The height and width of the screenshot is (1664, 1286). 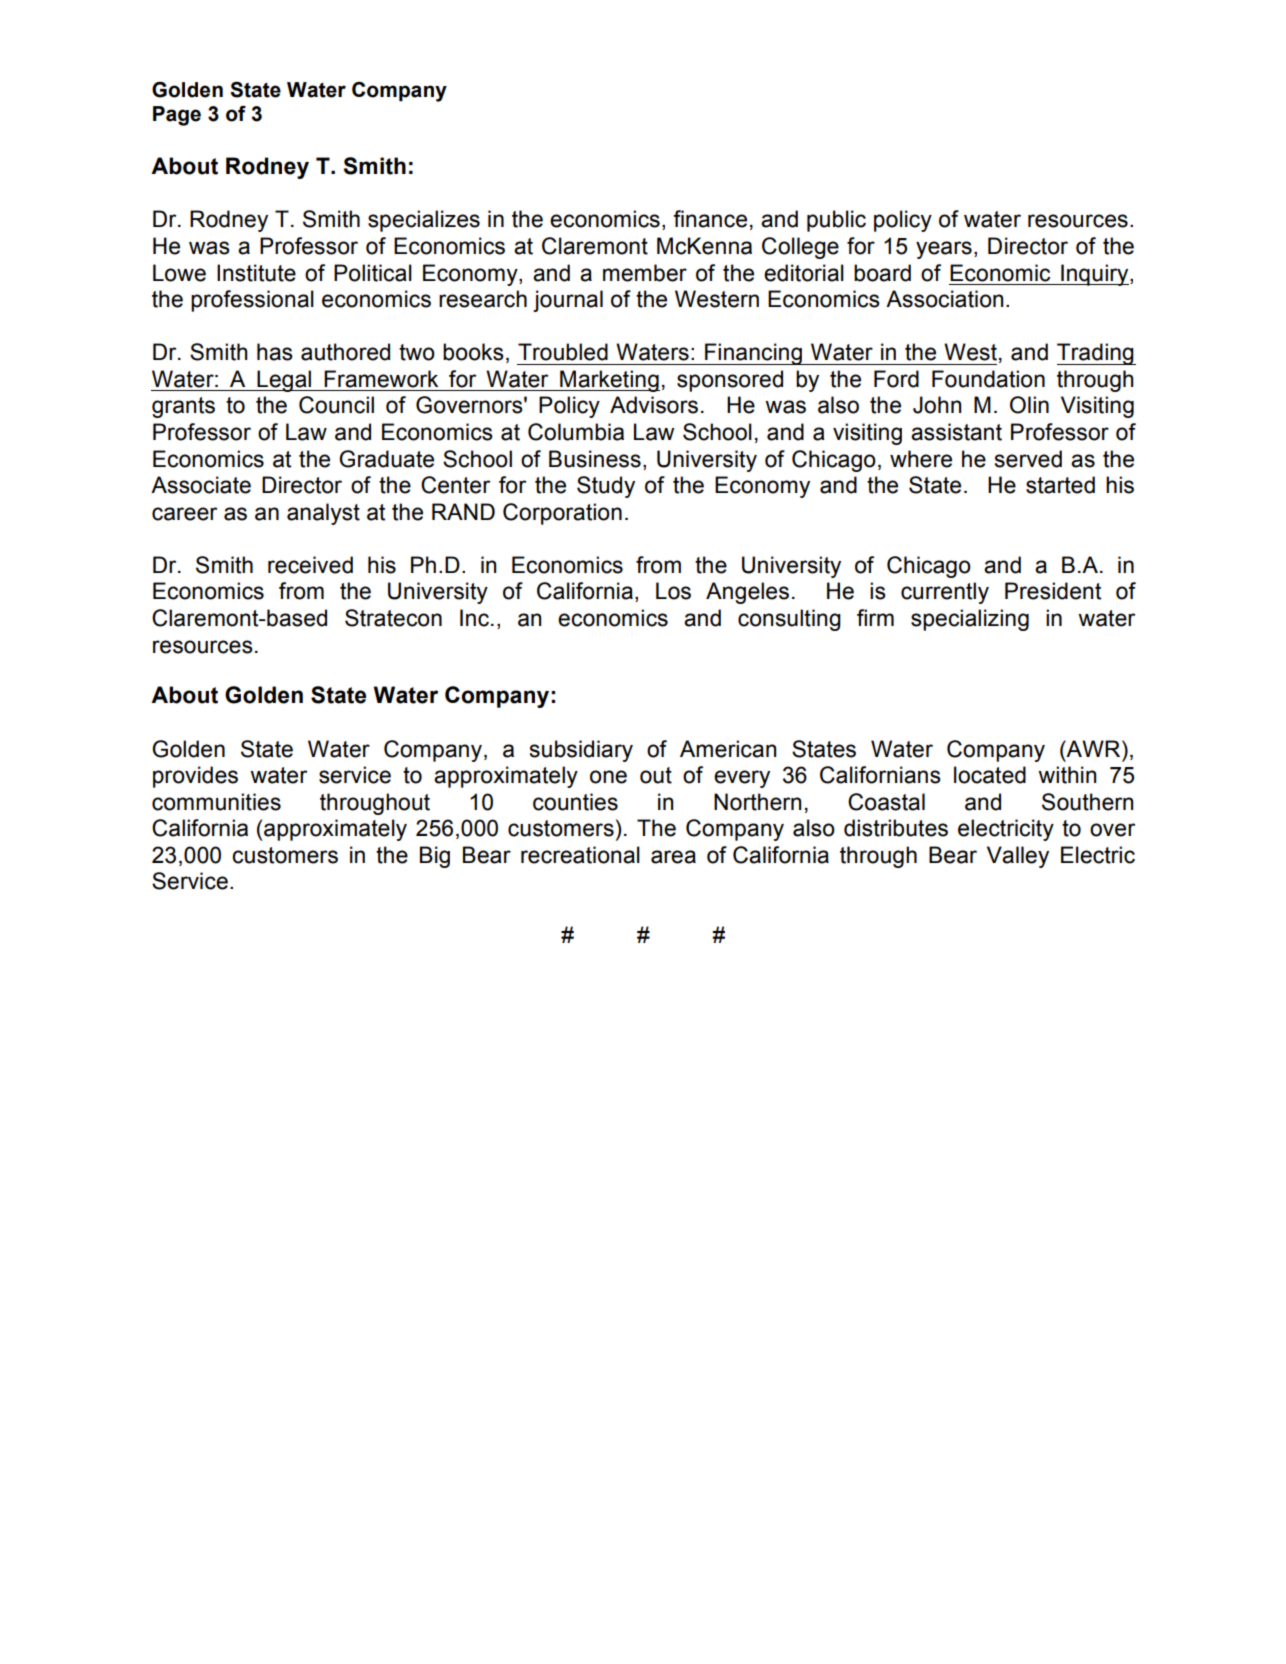 I want to click on finance, so click(x=710, y=219).
